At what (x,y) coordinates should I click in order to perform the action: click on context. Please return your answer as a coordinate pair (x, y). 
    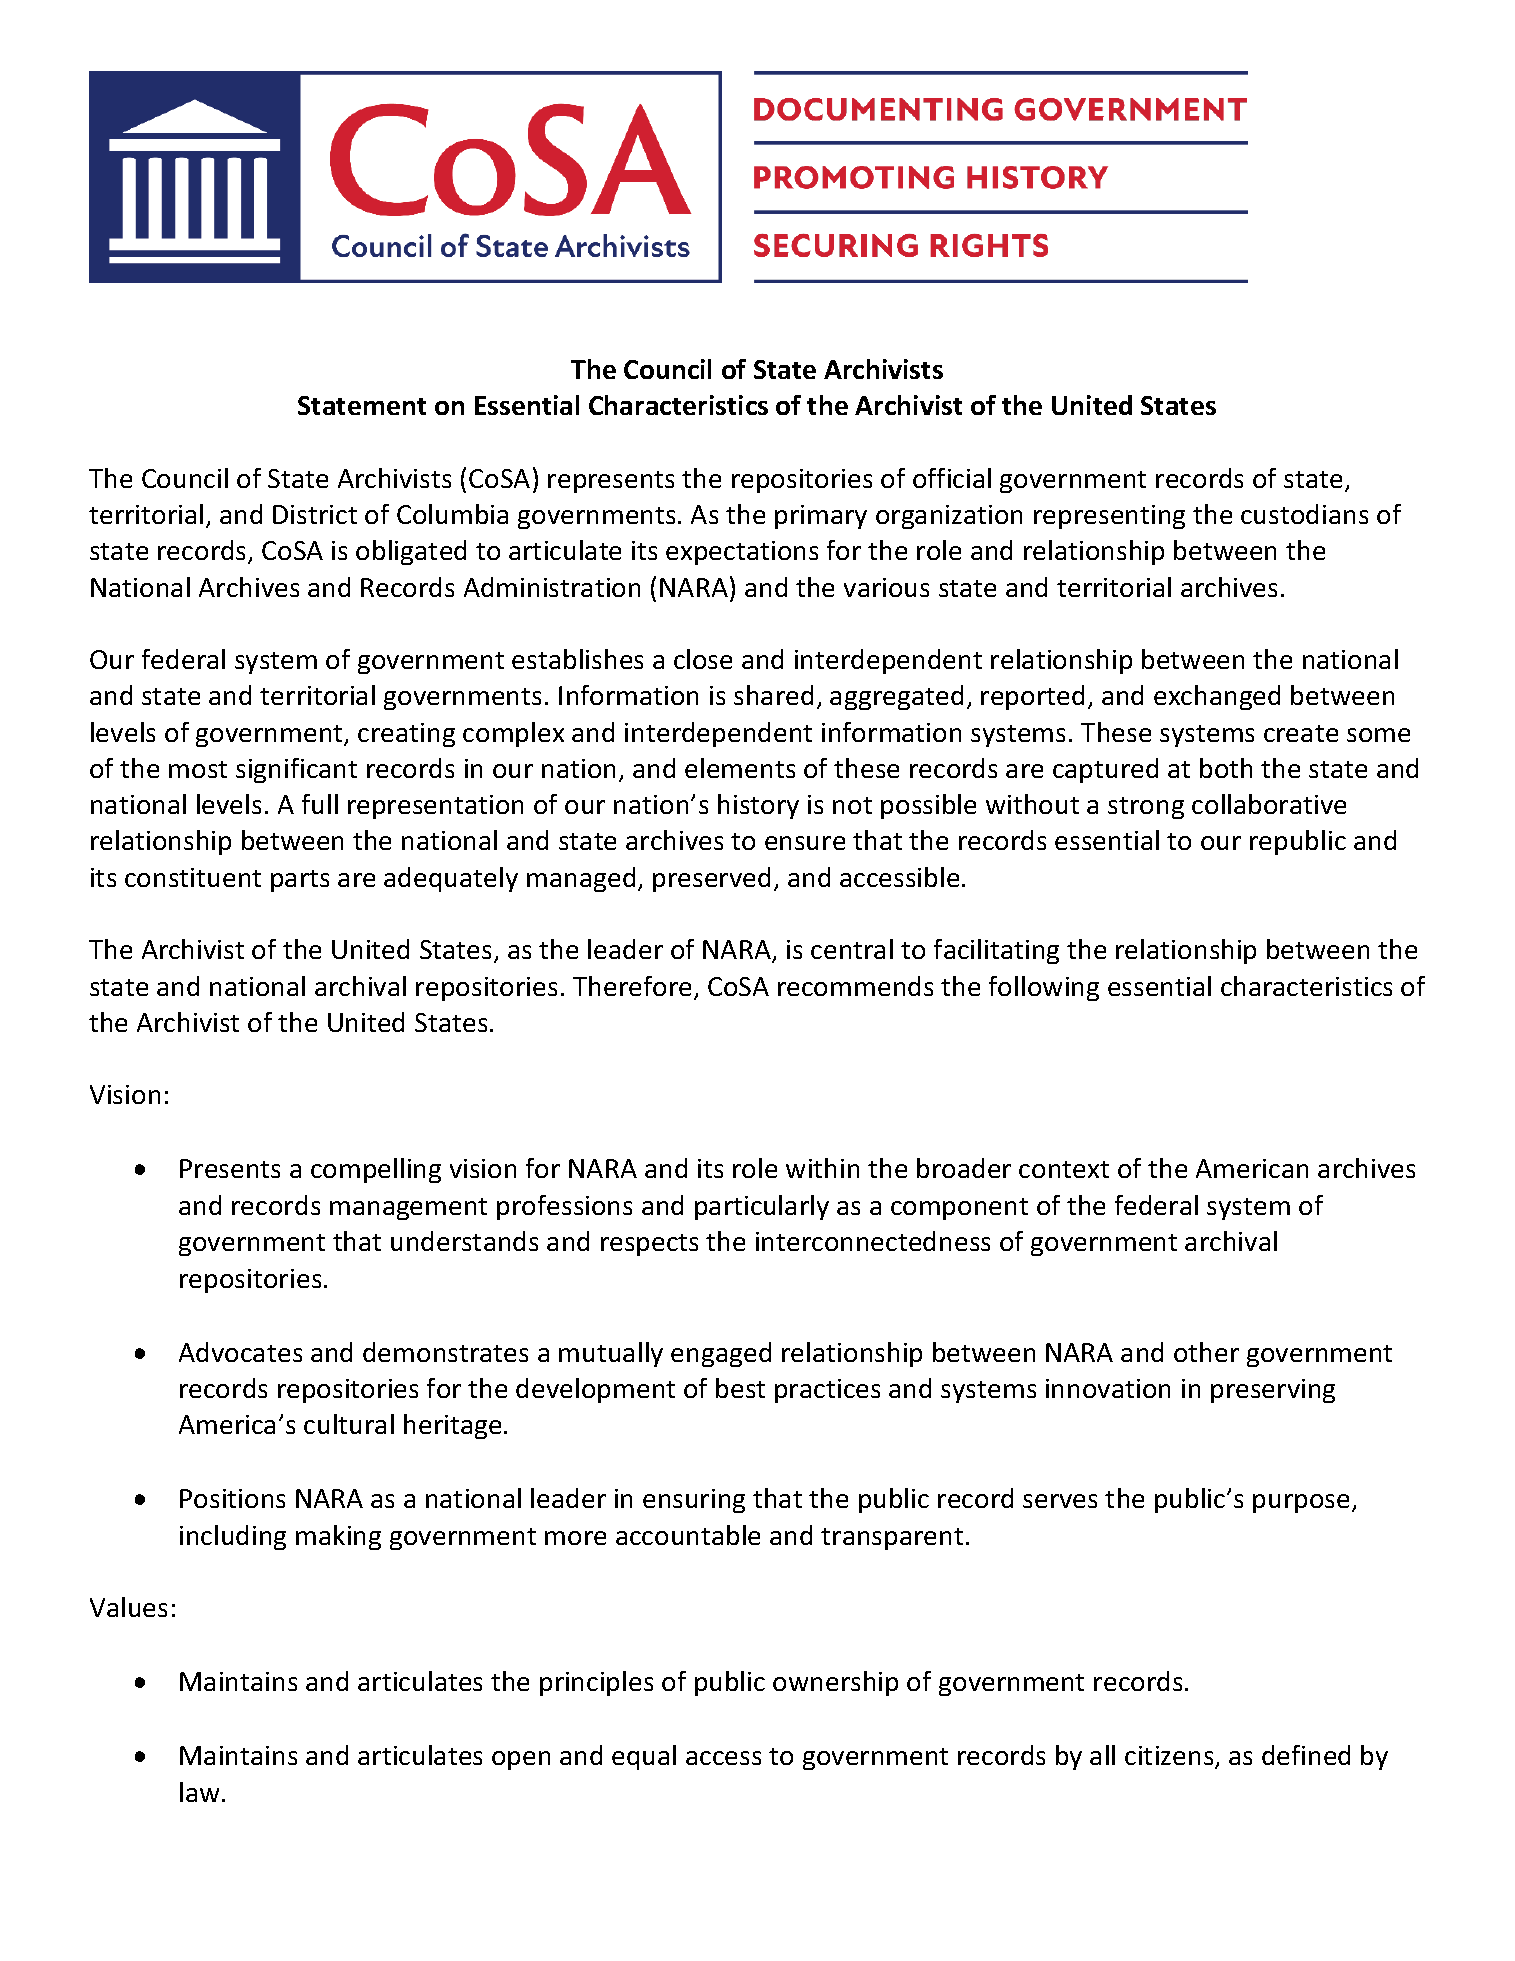
    Looking at the image, I should click on (1064, 1169).
